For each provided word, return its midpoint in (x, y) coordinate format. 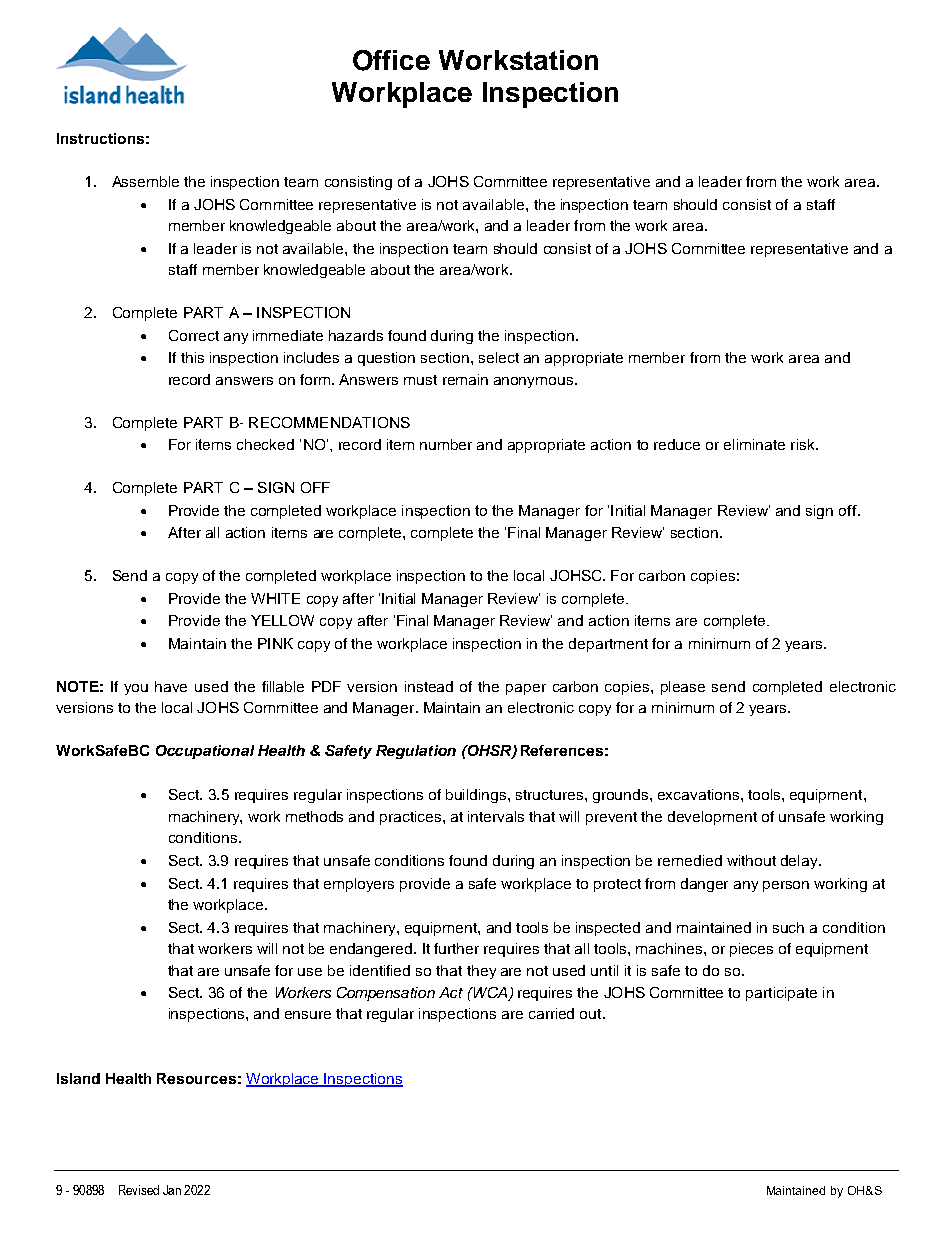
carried (551, 1013)
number (446, 444)
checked (265, 444)
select (499, 357)
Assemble (145, 181)
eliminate (754, 444)
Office (391, 60)
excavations (700, 794)
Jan (172, 1190)
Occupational (205, 752)
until (604, 970)
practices (412, 818)
